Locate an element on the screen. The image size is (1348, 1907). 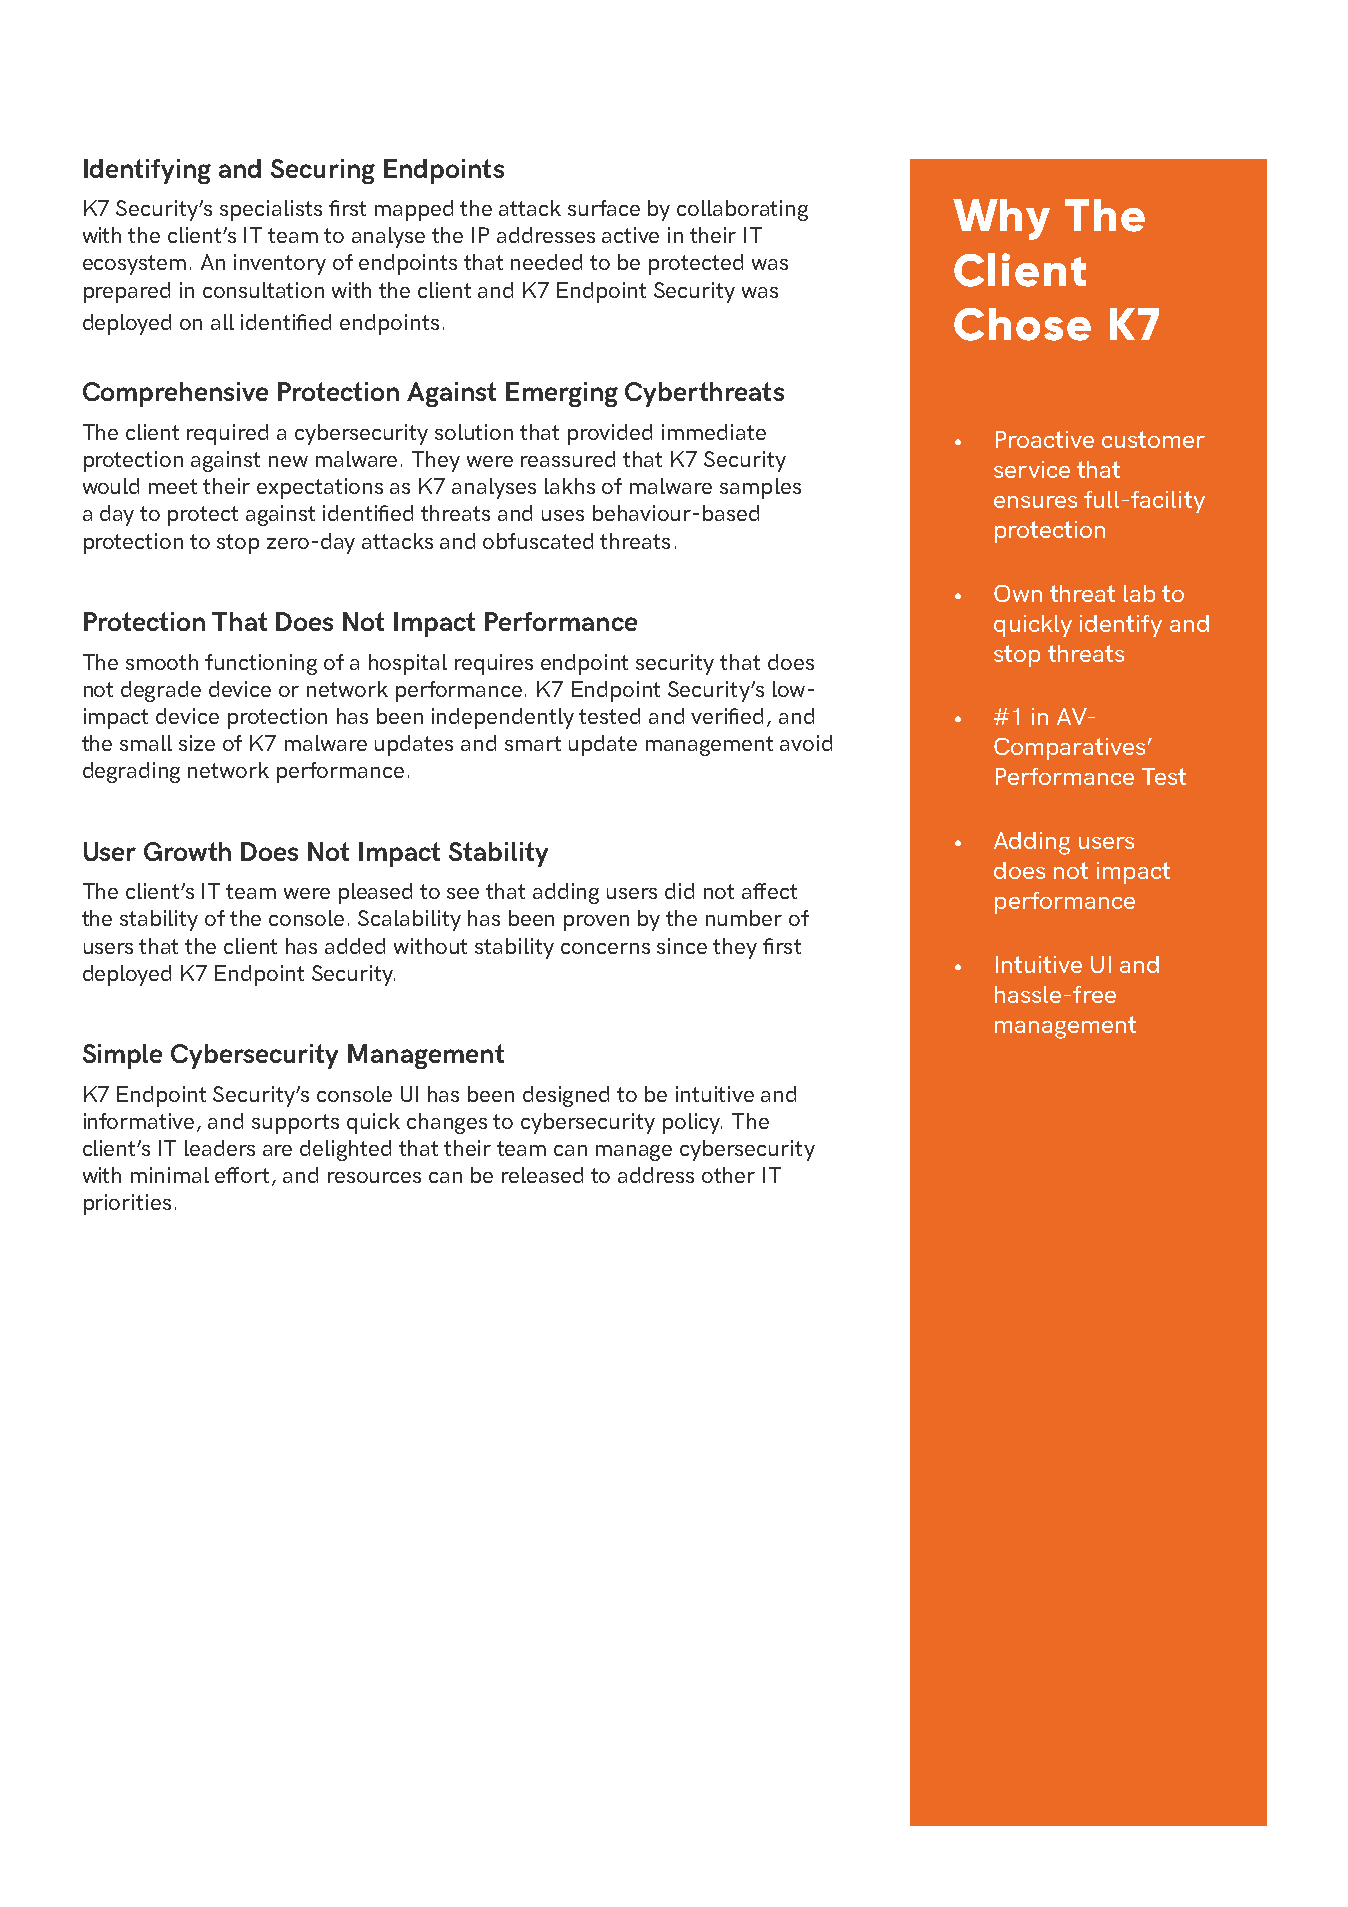
uses is located at coordinates (563, 515).
